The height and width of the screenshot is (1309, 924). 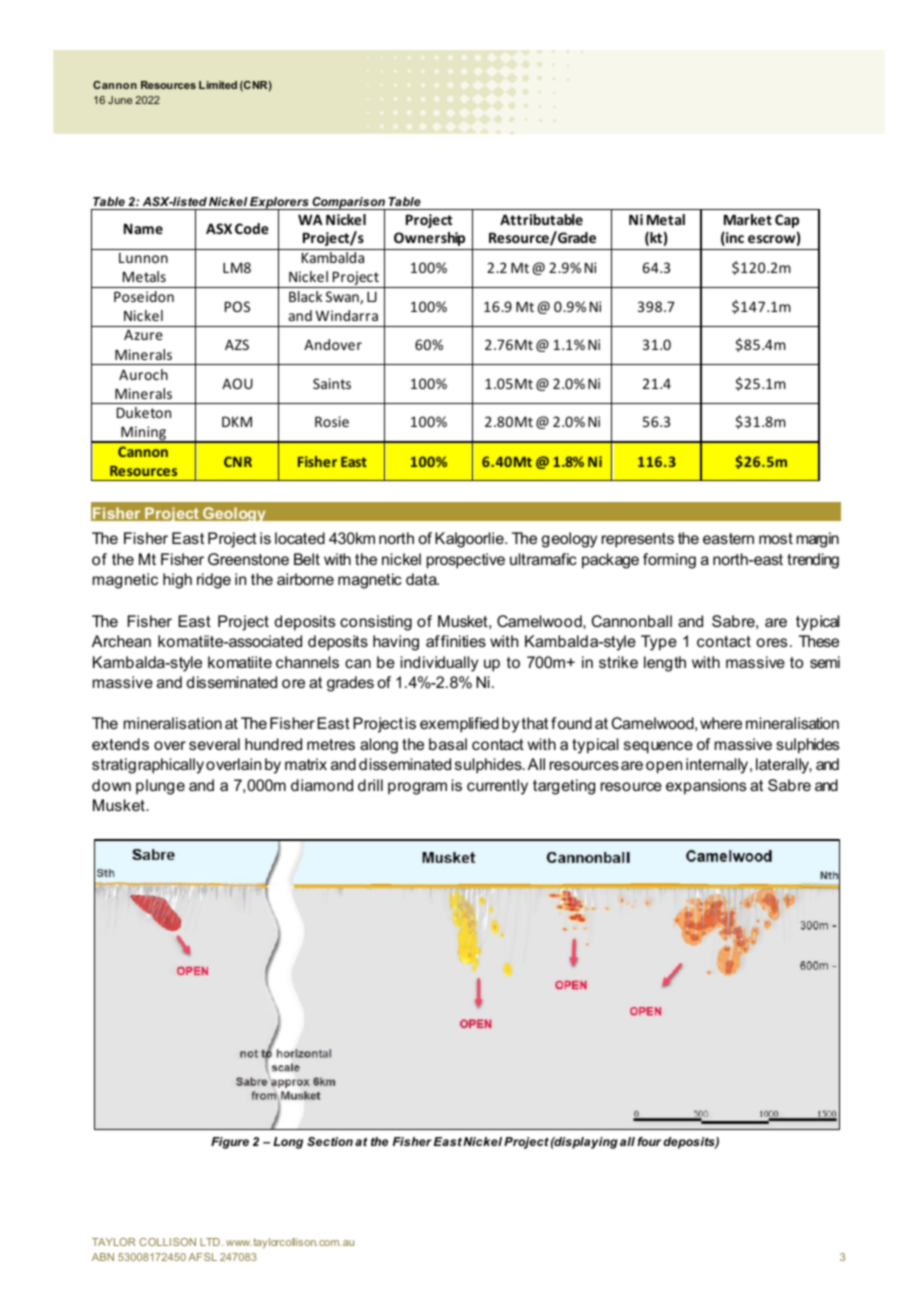 I want to click on expansions, so click(x=706, y=787).
